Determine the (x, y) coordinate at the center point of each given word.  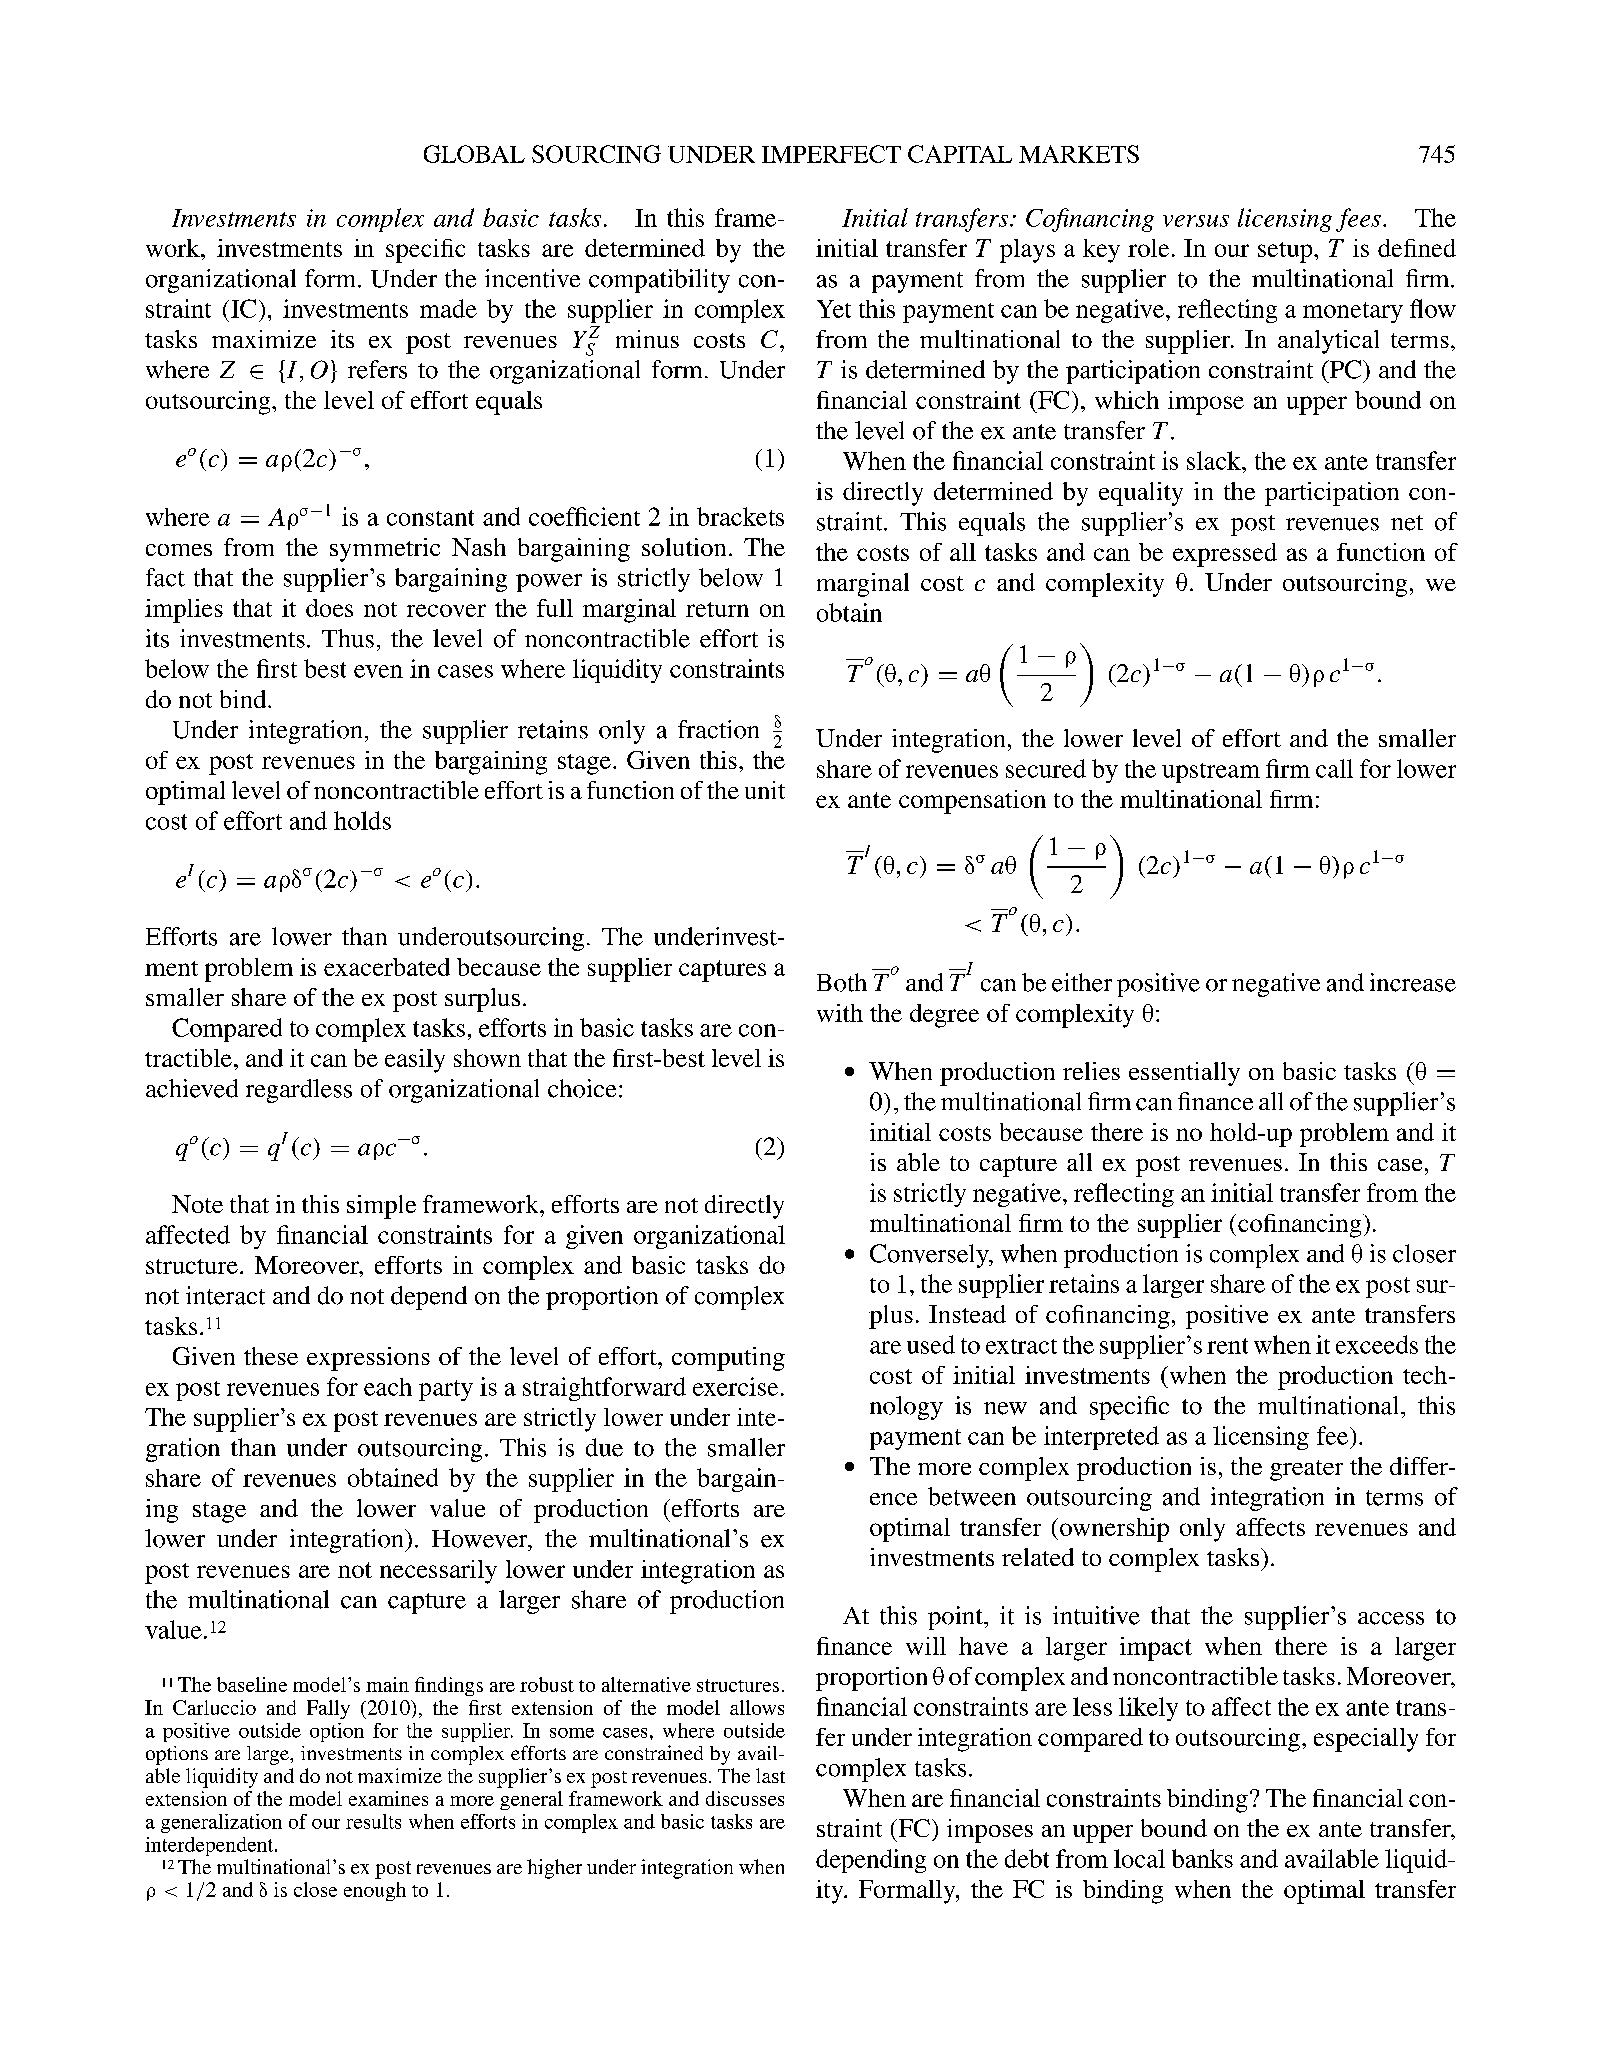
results (373, 1821)
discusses (745, 1798)
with (840, 1013)
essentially (1184, 1074)
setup (1286, 252)
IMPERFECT (831, 154)
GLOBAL (474, 154)
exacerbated (387, 967)
